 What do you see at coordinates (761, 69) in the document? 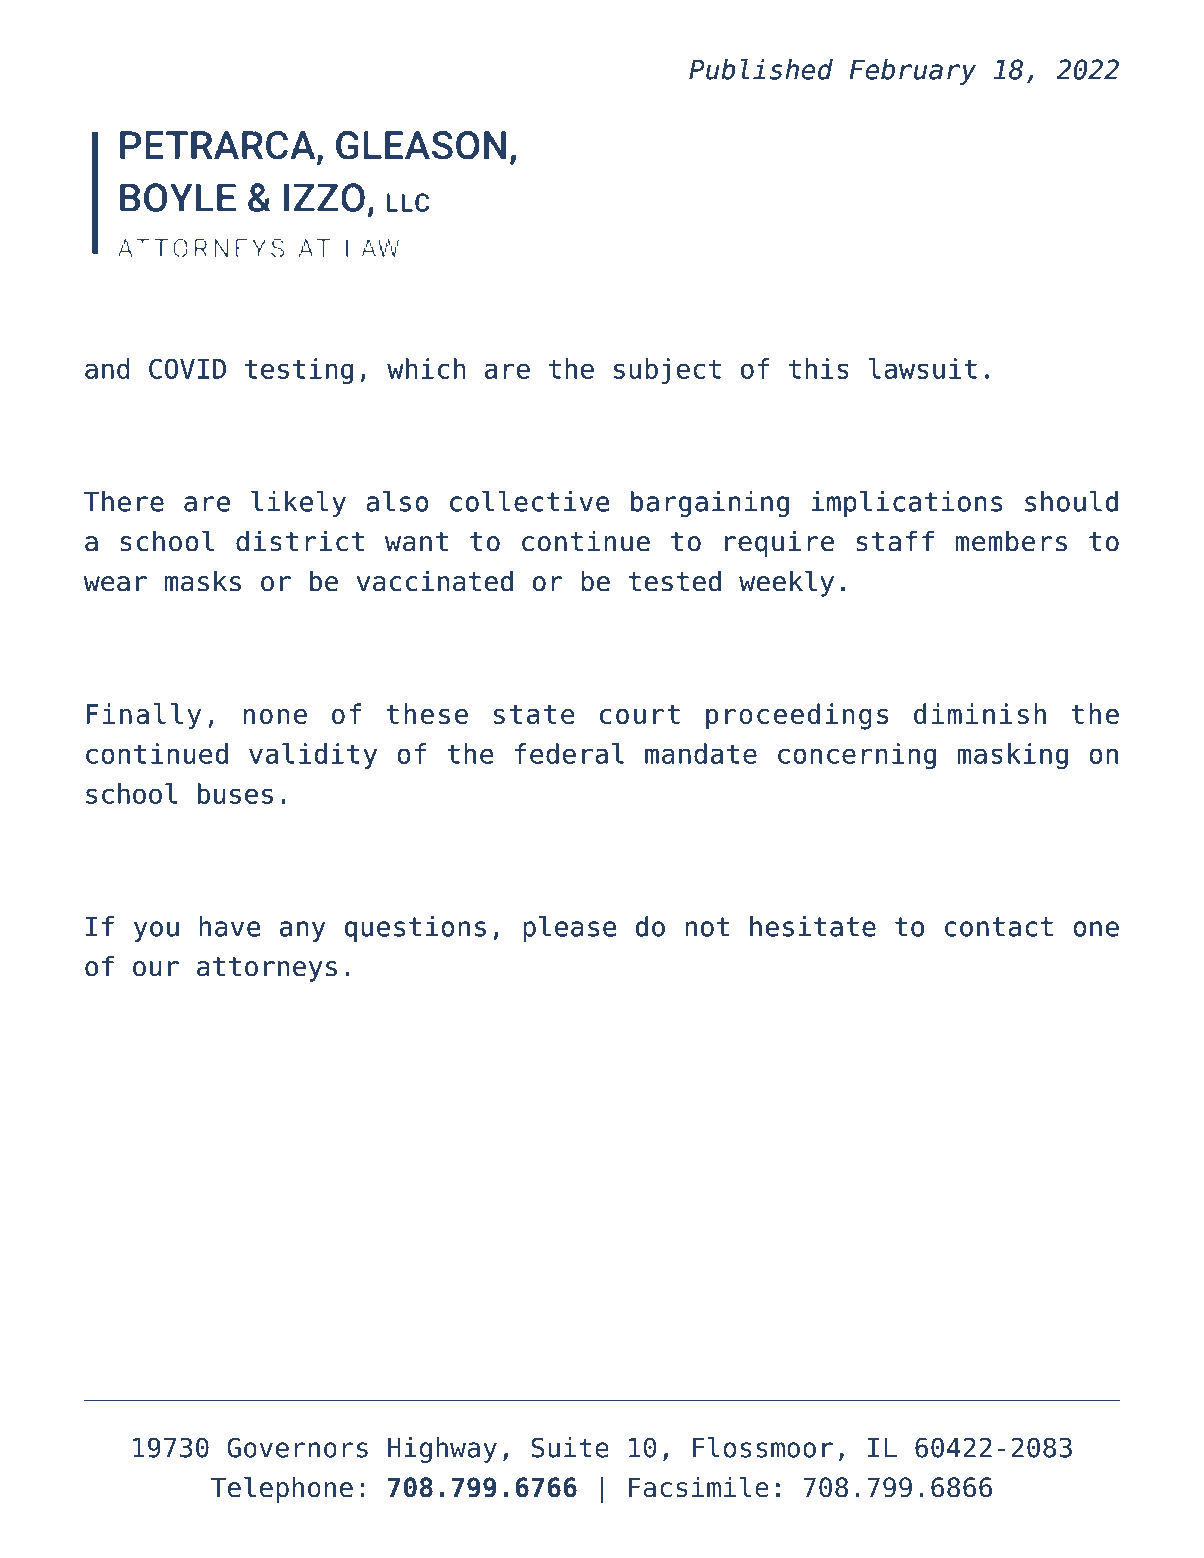
I see `Published` at bounding box center [761, 69].
